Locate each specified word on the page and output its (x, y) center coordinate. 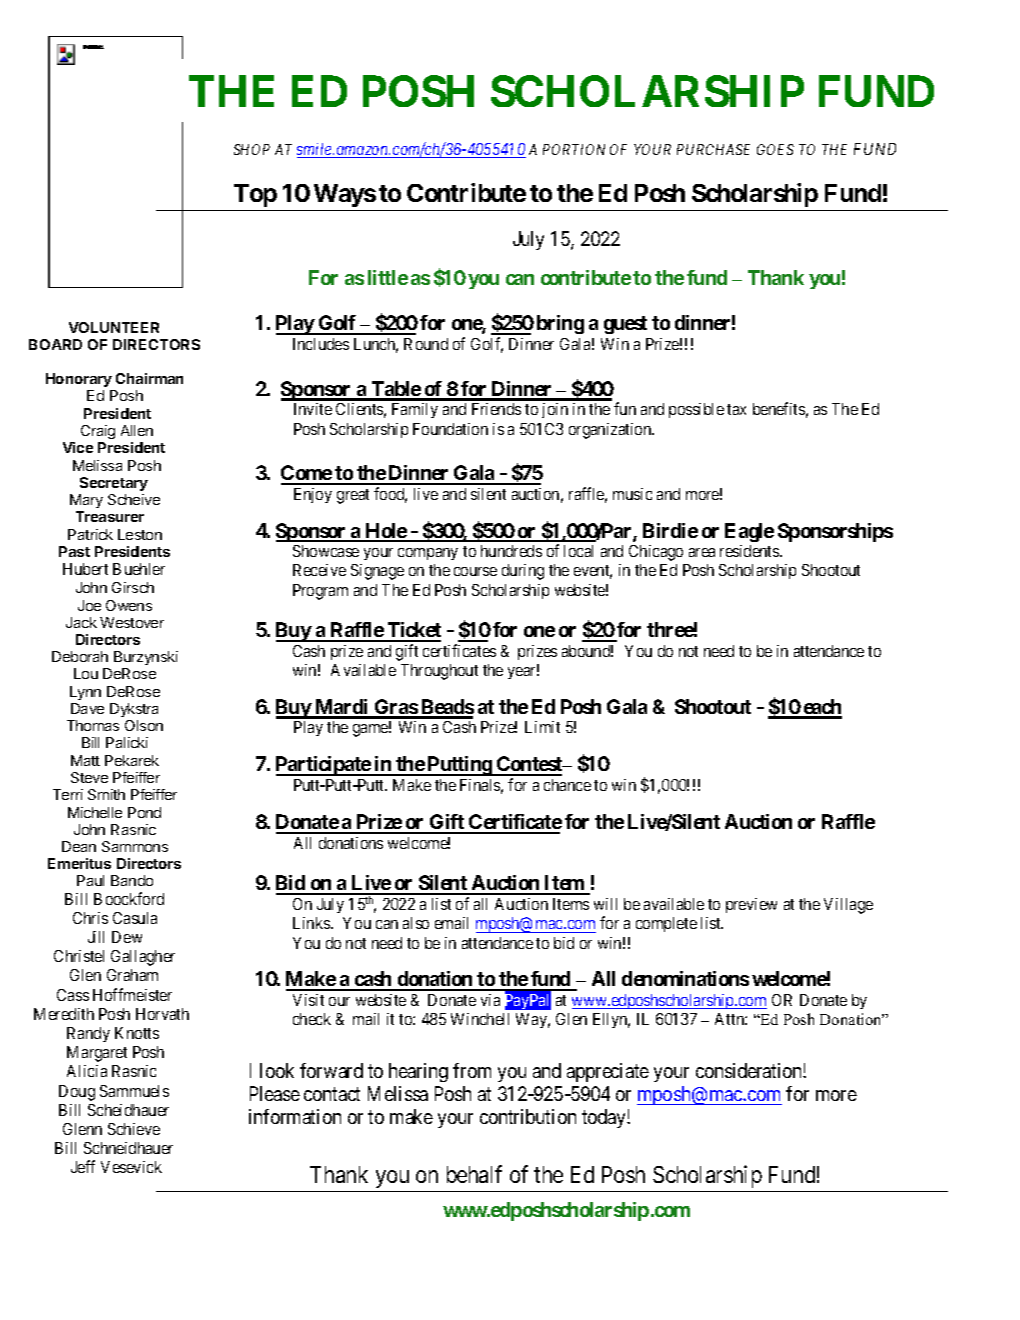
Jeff (83, 1166)
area (702, 552)
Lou (86, 673)
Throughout (439, 672)
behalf (474, 1174)
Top (255, 195)
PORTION (574, 149)
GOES (775, 149)
